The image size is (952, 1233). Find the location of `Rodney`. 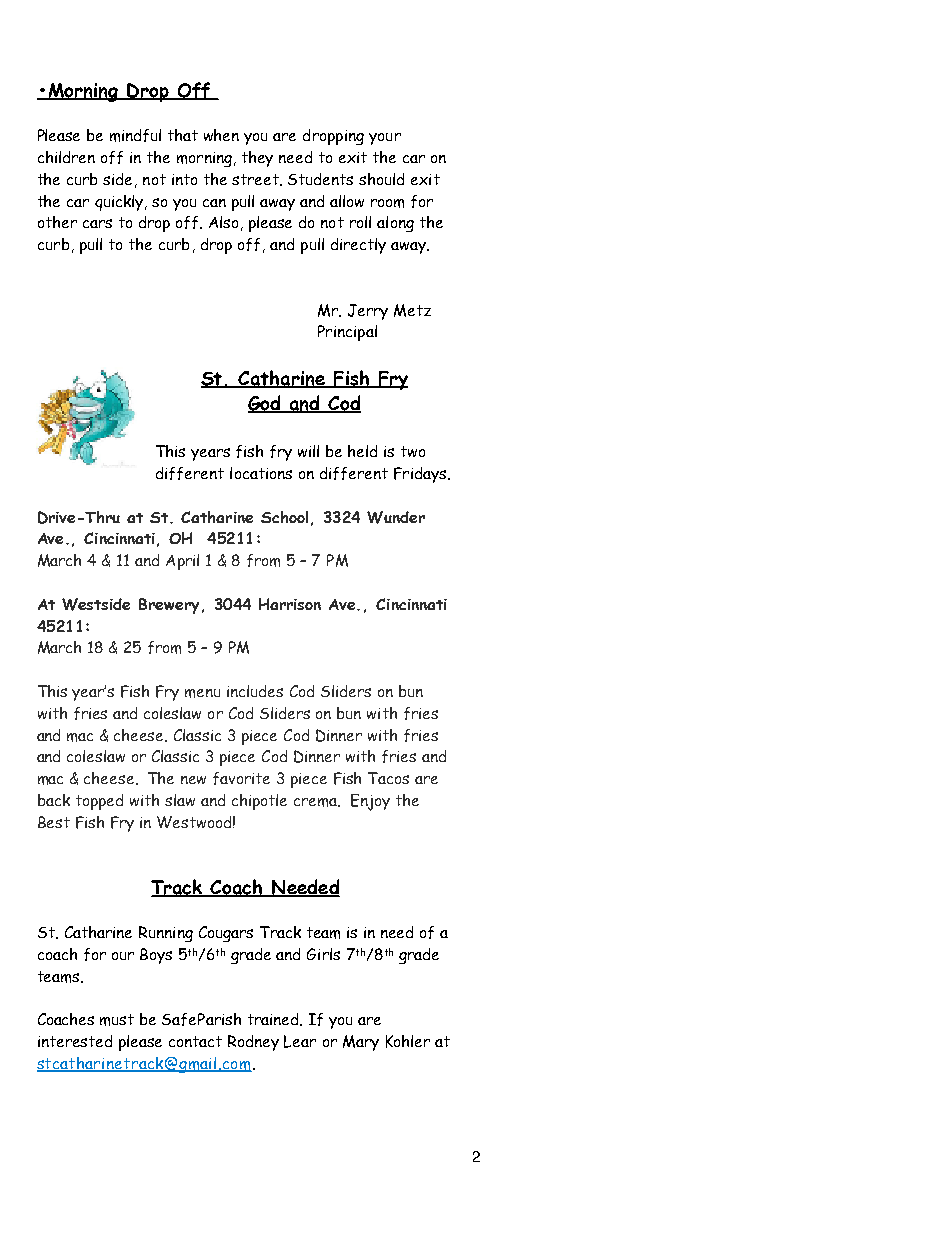

Rodney is located at coordinates (253, 1043).
